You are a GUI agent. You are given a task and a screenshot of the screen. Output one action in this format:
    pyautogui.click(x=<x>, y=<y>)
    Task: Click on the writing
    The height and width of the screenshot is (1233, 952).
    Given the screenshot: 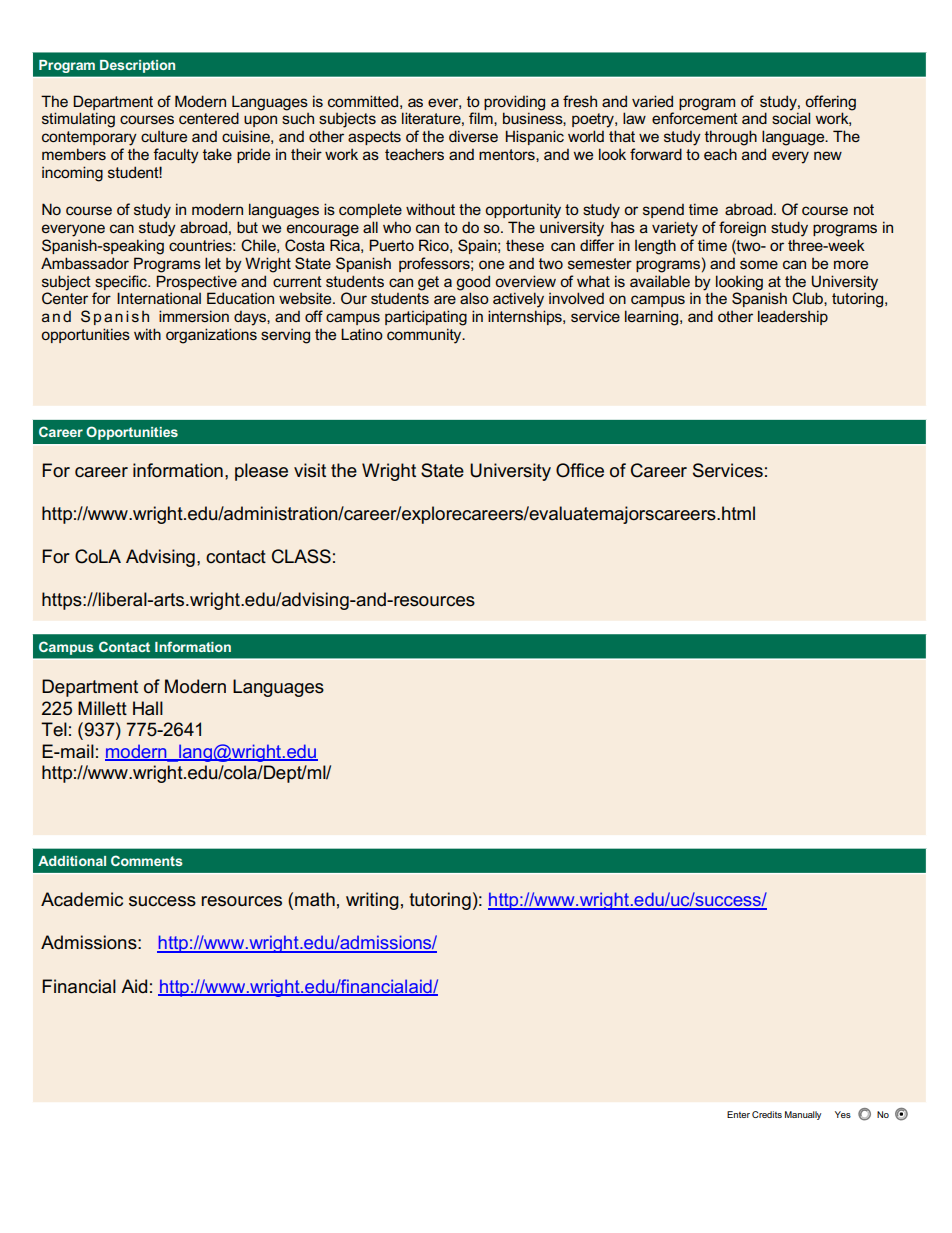 What is the action you would take?
    pyautogui.click(x=372, y=901)
